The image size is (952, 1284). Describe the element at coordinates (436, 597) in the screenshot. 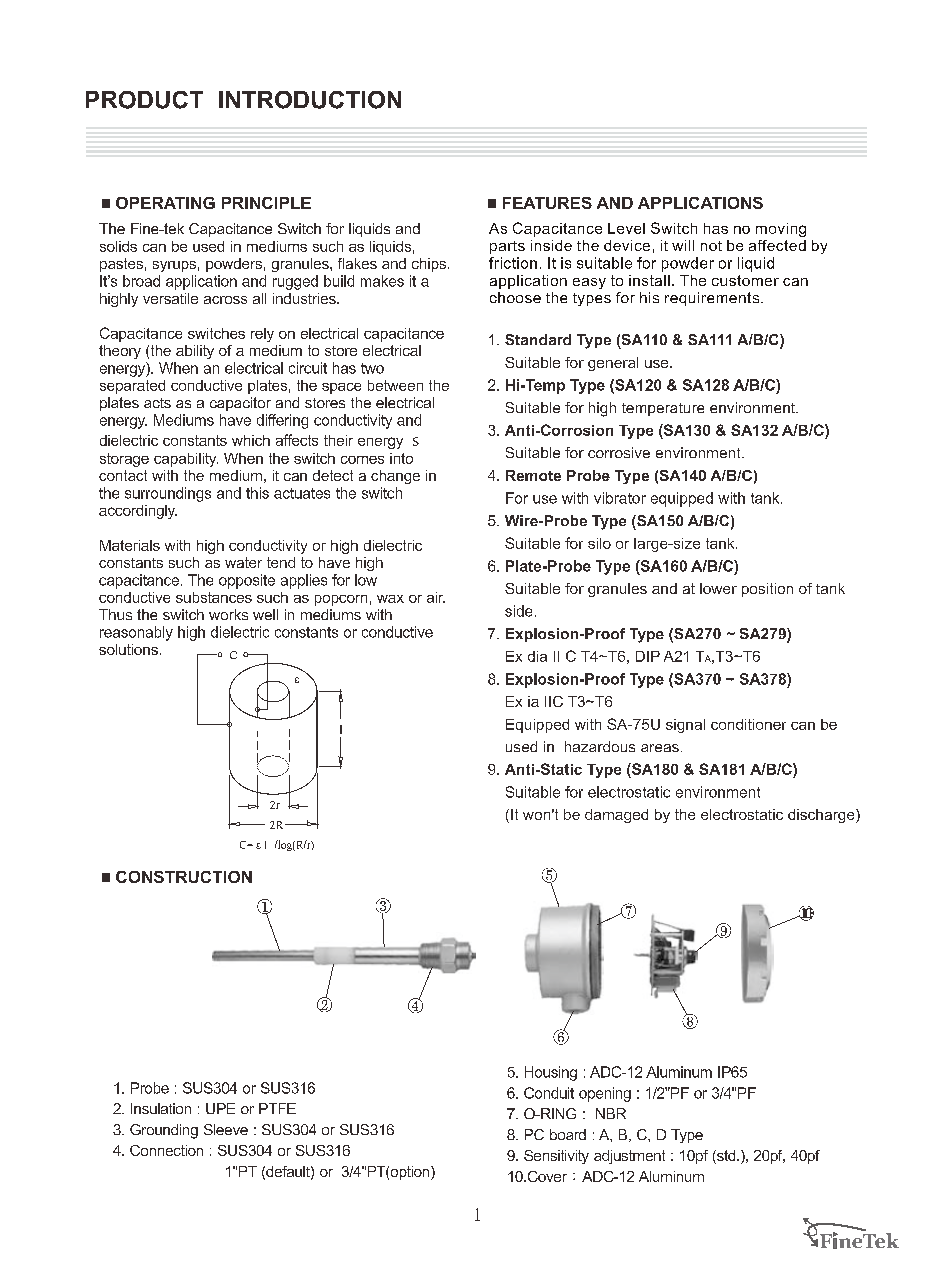

I see `air` at that location.
